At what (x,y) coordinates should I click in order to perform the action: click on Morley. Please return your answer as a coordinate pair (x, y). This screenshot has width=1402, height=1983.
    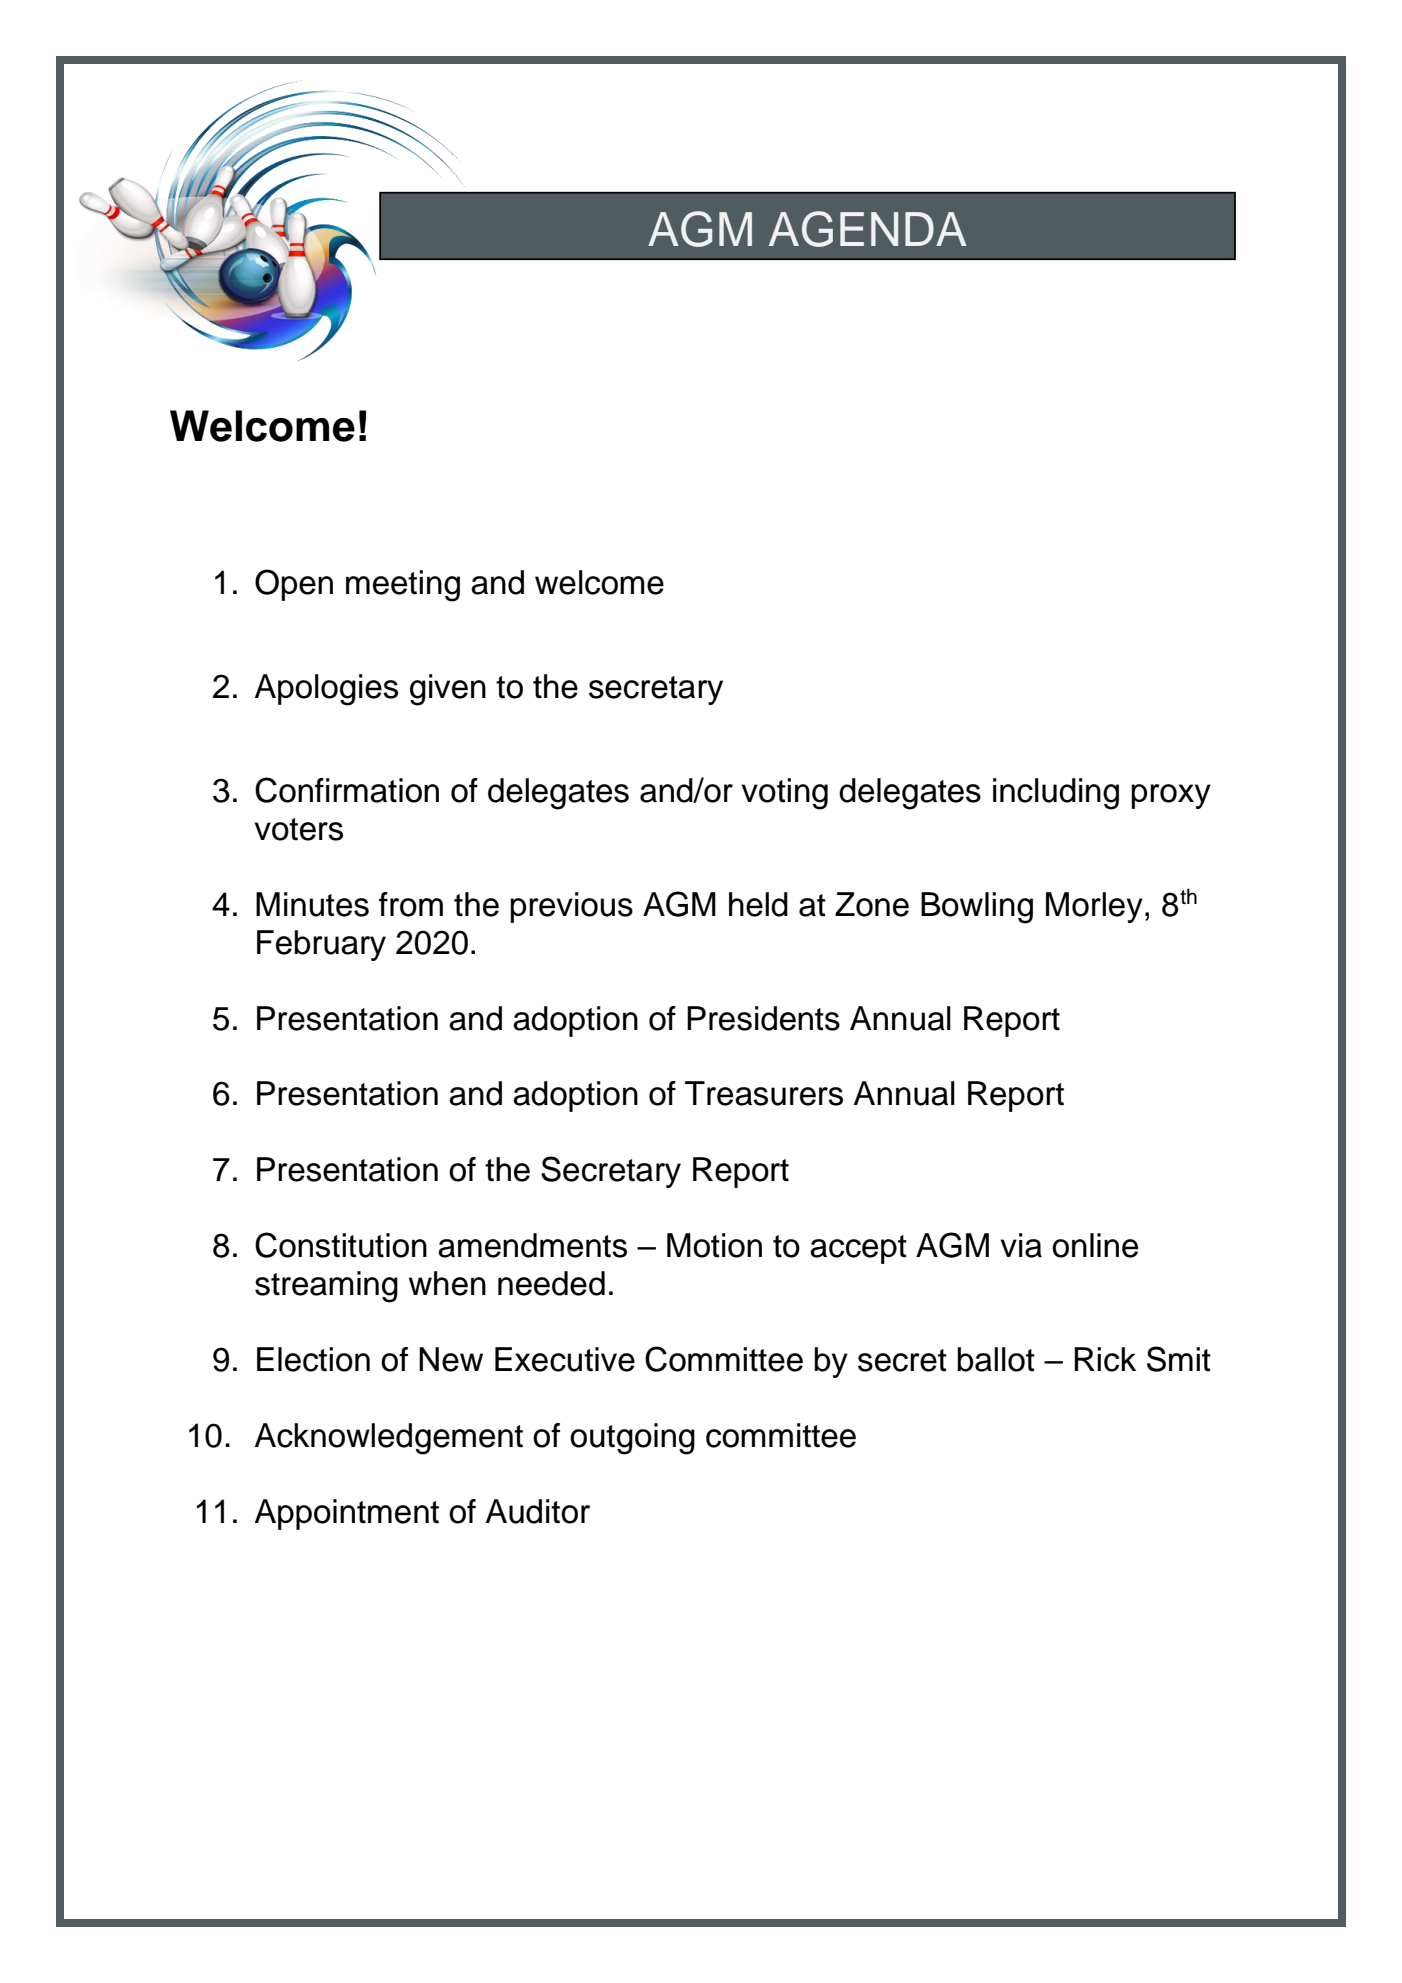
    Looking at the image, I should click on (1094, 907).
